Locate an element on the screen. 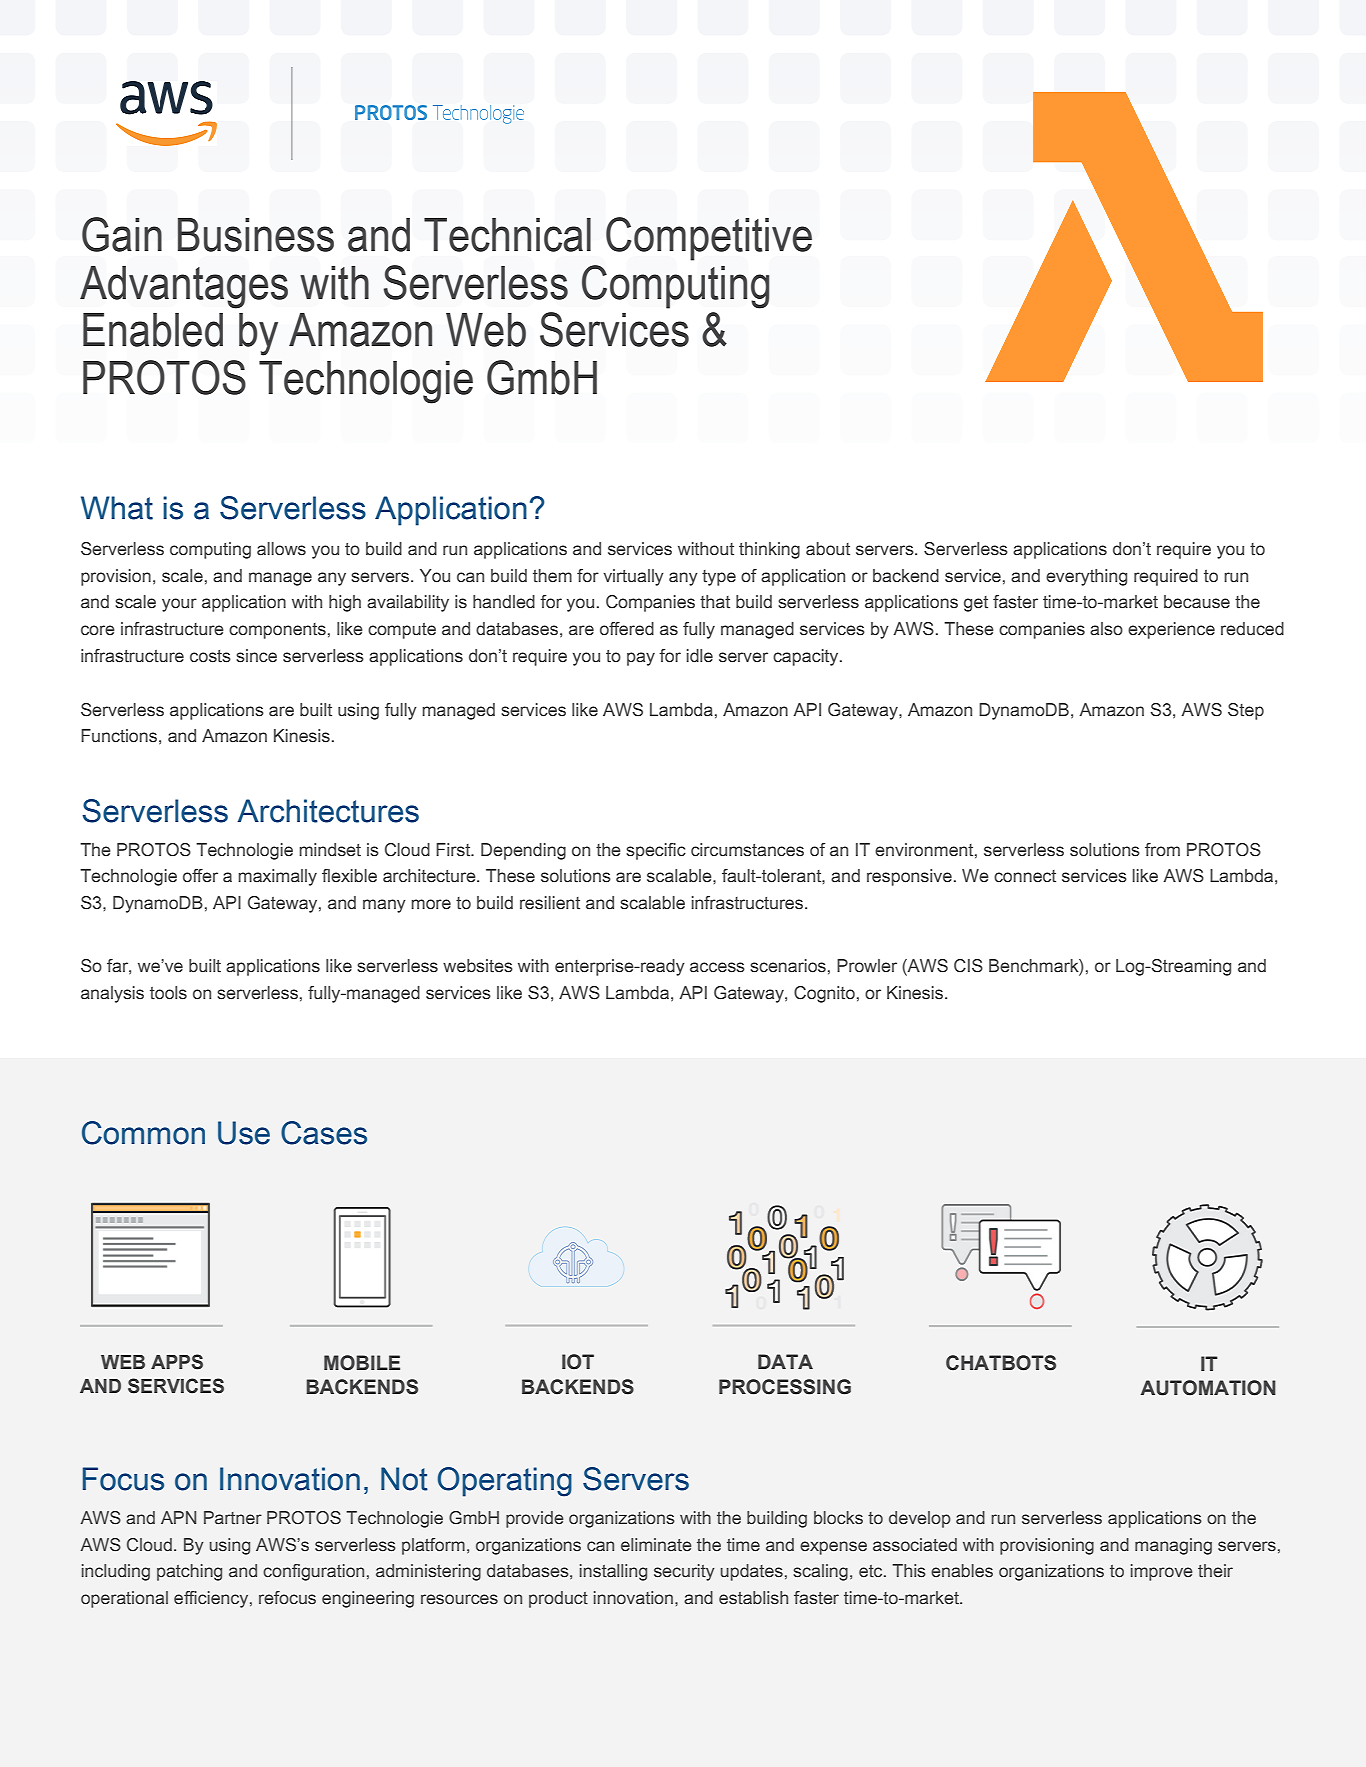 The width and height of the screenshot is (1366, 1767). Competitive is located at coordinates (709, 239).
